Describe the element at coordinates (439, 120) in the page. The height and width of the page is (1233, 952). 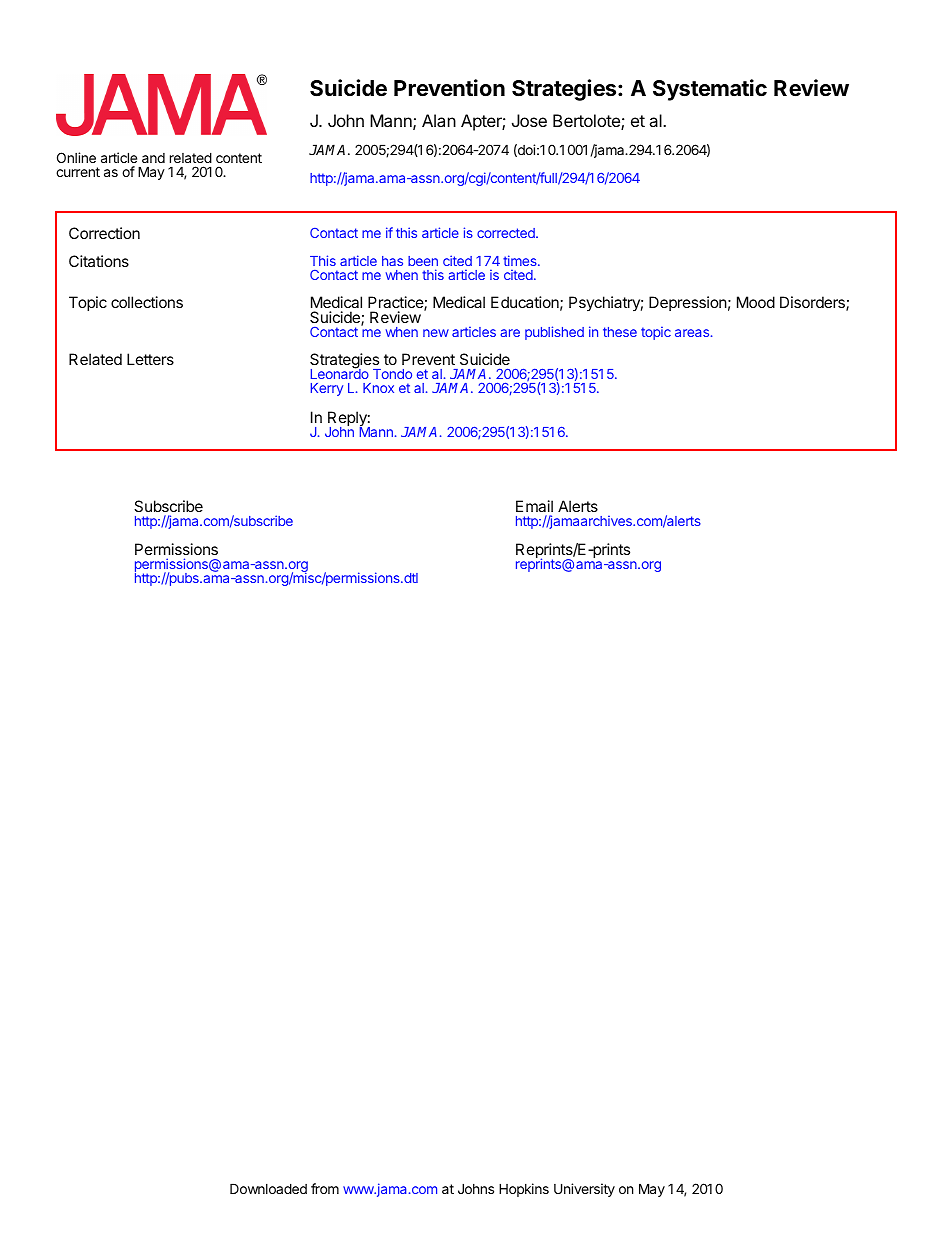
I see `Alan` at that location.
